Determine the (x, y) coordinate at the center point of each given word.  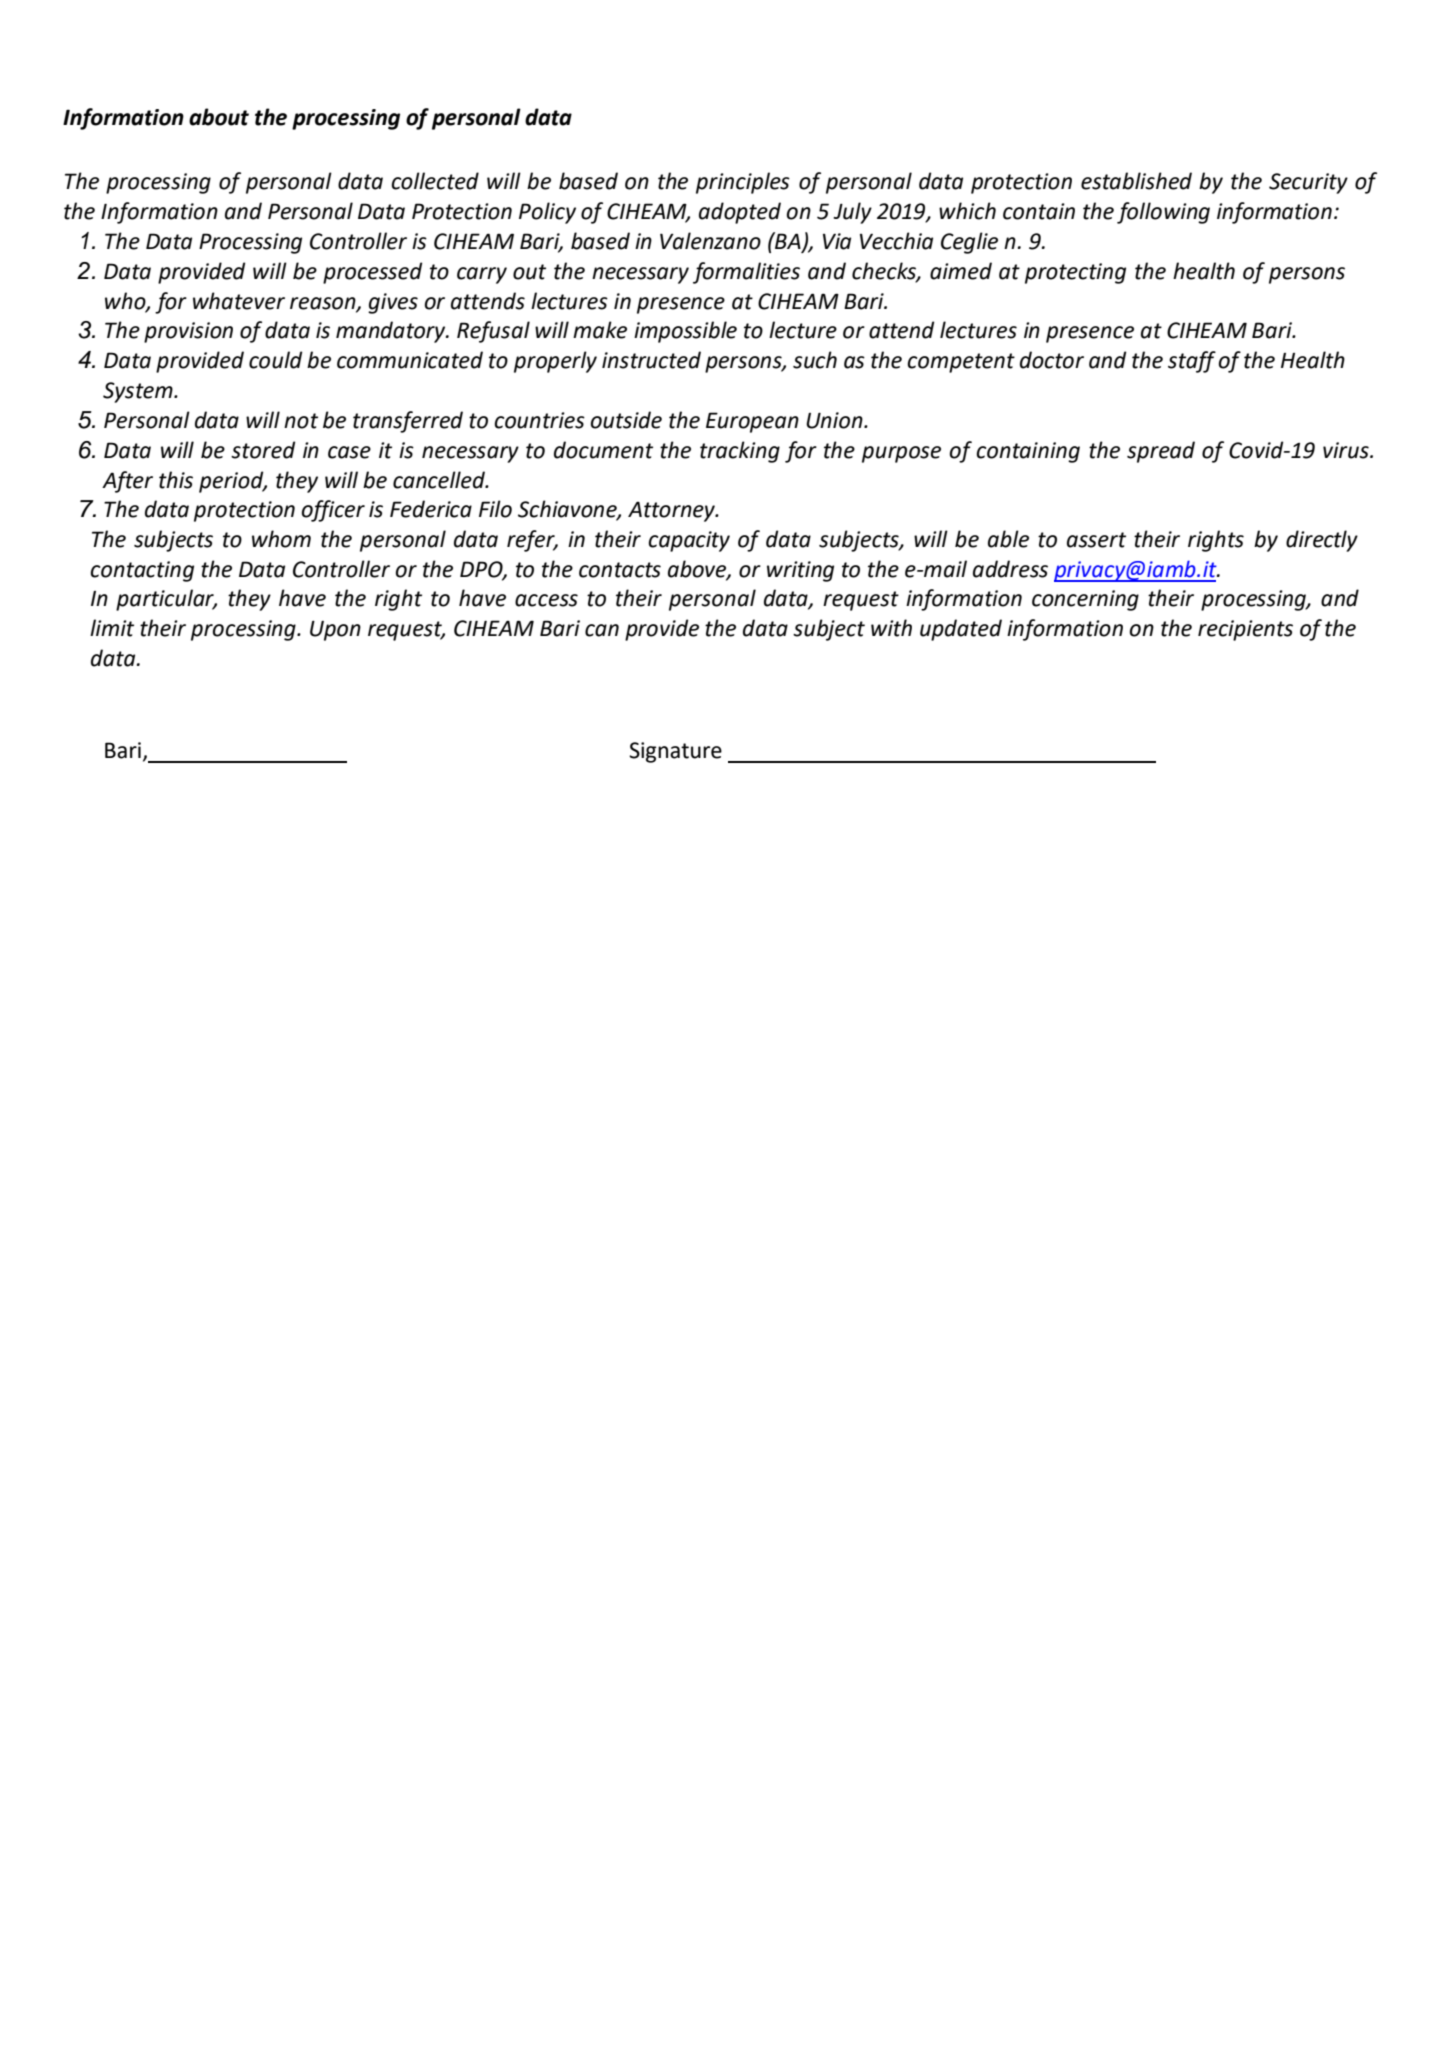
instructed (651, 360)
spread (1161, 452)
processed (372, 273)
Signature (675, 752)
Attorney (673, 511)
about (219, 117)
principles (743, 183)
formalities (746, 273)
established (1136, 181)
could (275, 360)
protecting (1075, 273)
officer (333, 511)
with (891, 628)
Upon (335, 630)
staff (1192, 362)
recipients (1245, 630)
